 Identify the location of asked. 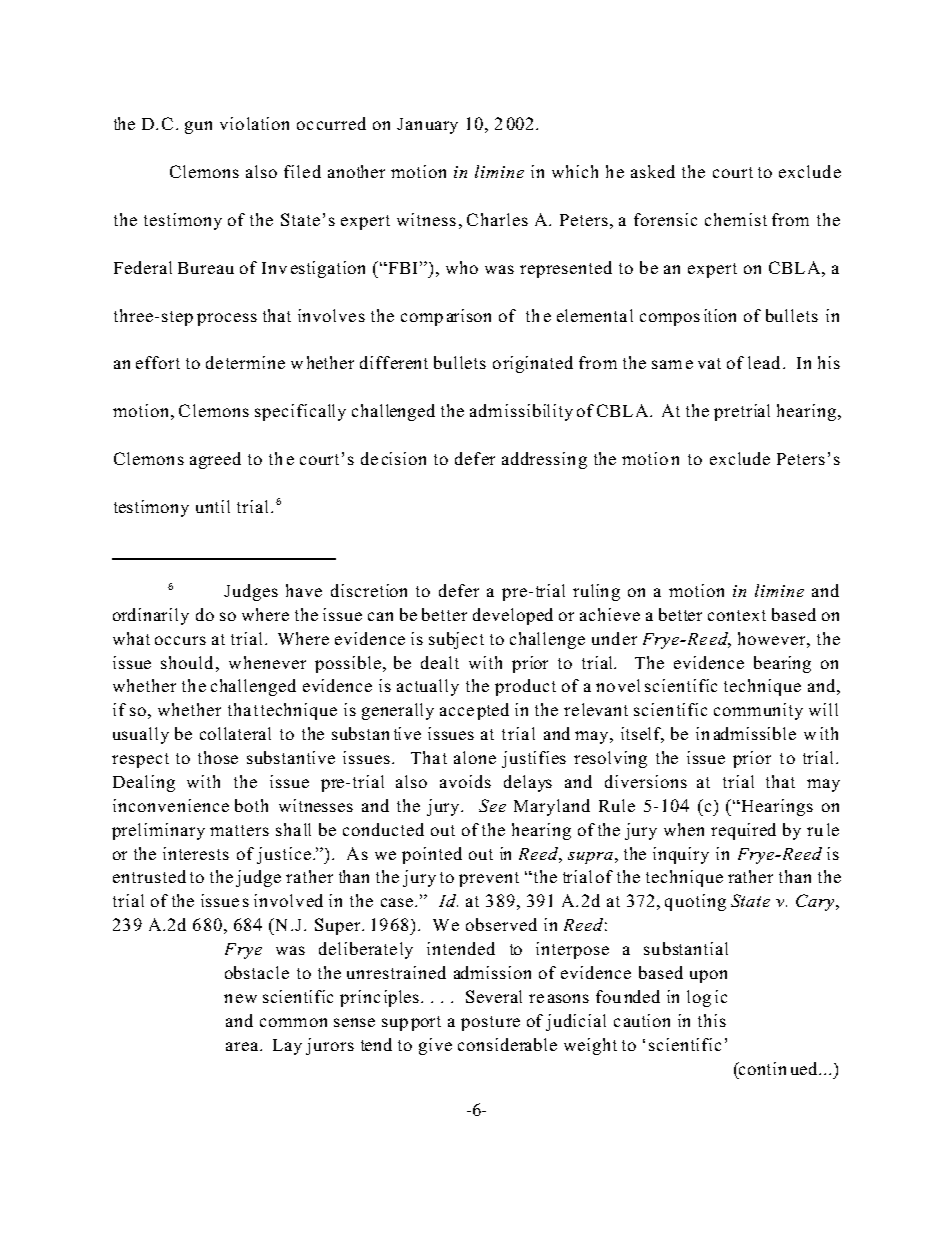
(653, 171).
